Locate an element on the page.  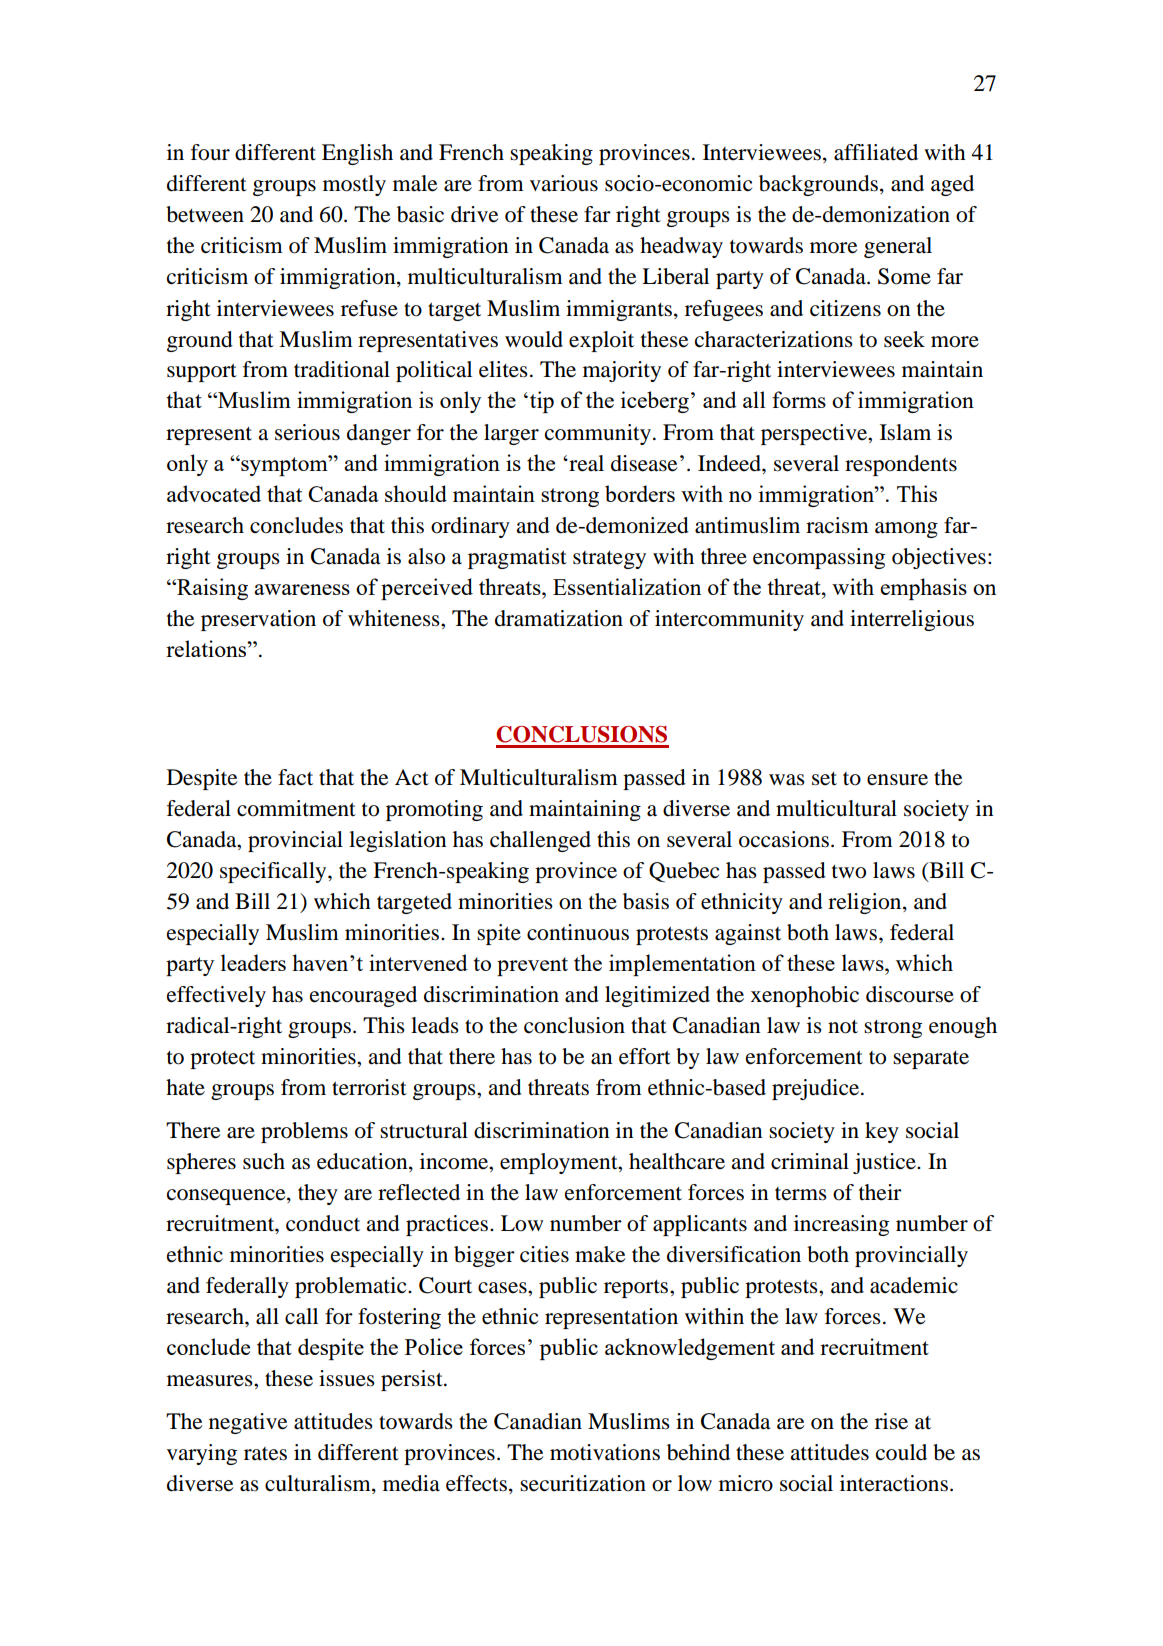
commitment is located at coordinates (296, 808).
